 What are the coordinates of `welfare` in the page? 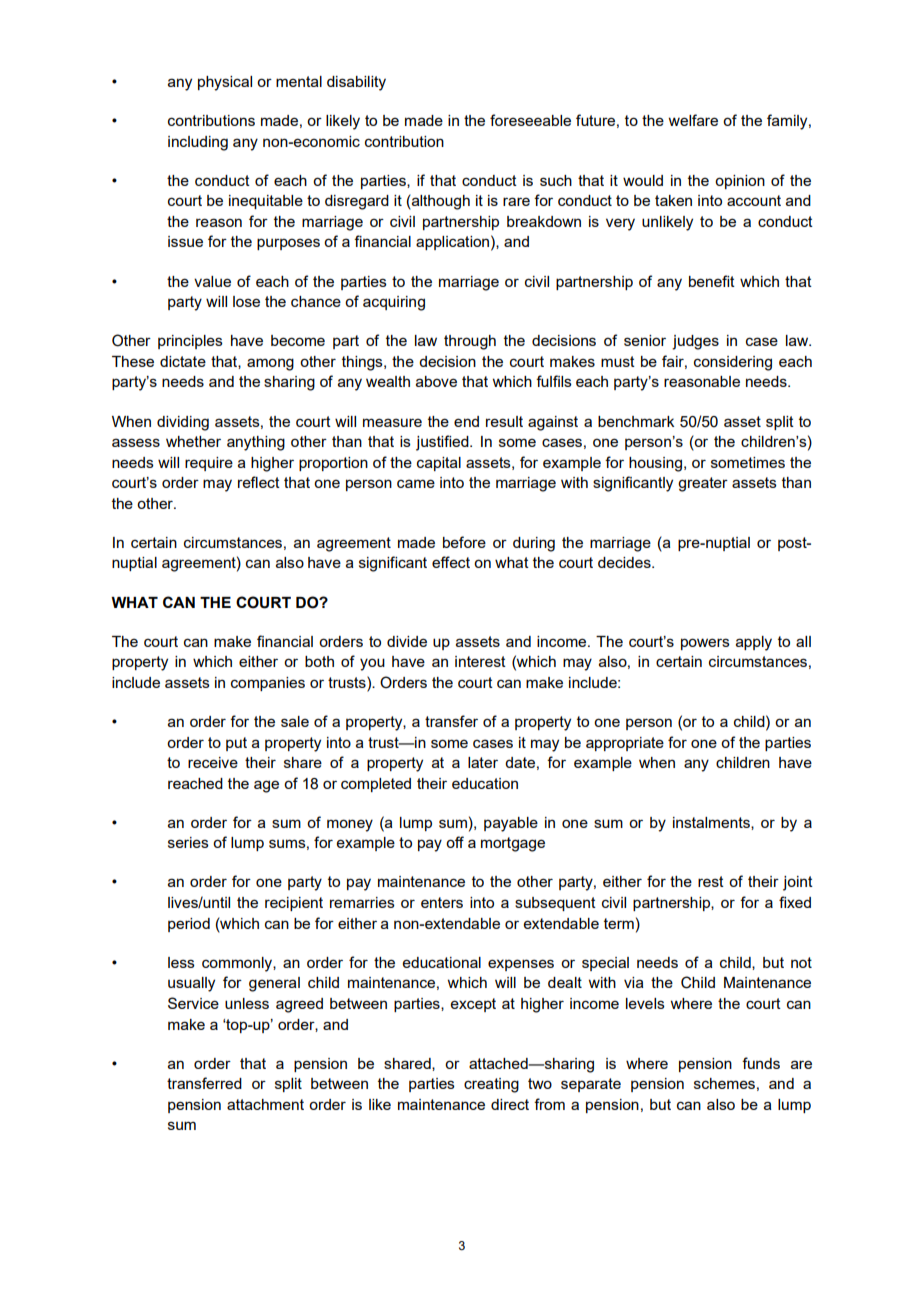 It's located at (693, 120).
